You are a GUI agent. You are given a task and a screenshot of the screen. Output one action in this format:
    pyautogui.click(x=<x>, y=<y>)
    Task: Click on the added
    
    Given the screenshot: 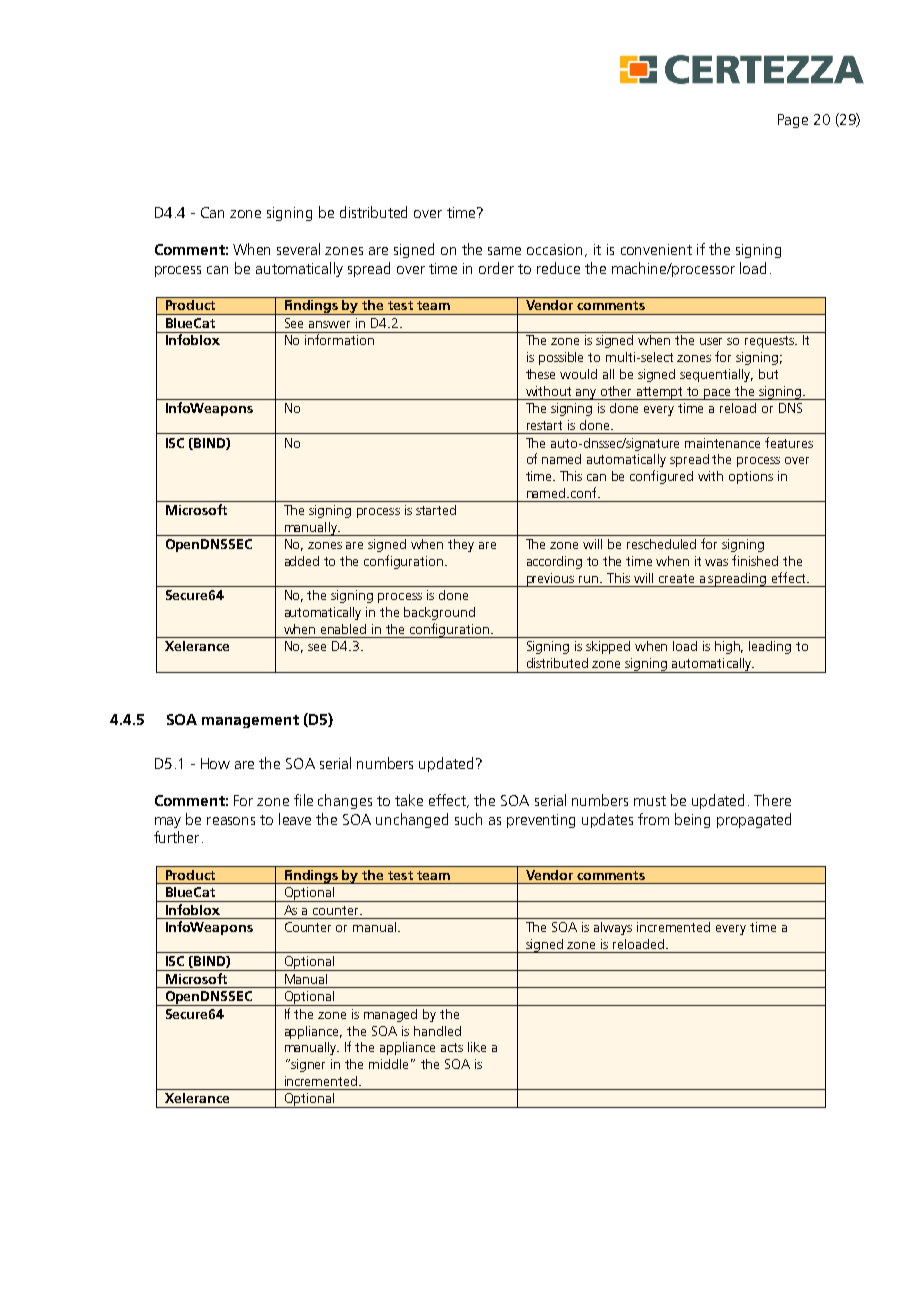 What is the action you would take?
    pyautogui.click(x=302, y=561)
